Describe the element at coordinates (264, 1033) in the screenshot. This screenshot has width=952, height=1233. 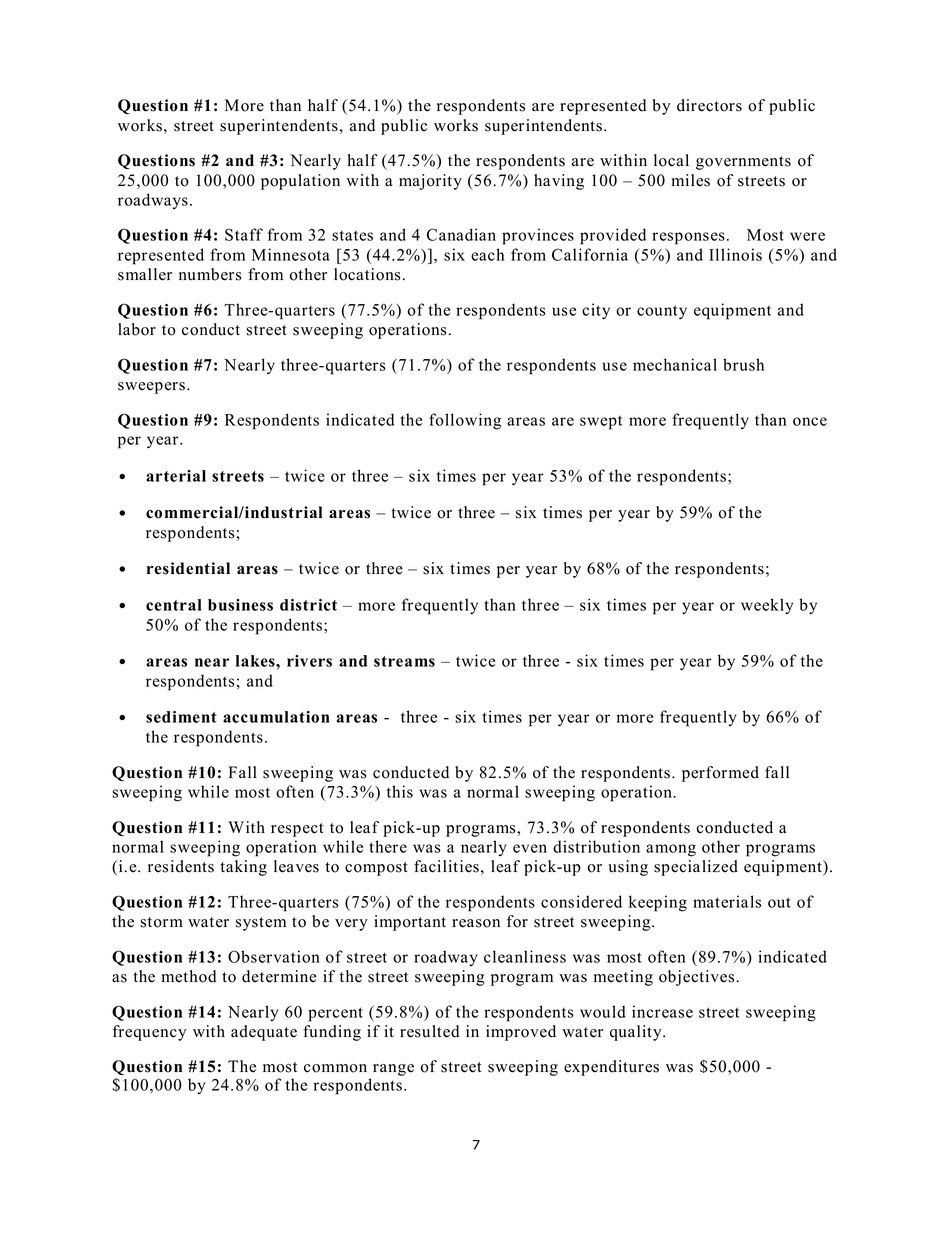
I see `adequate` at that location.
